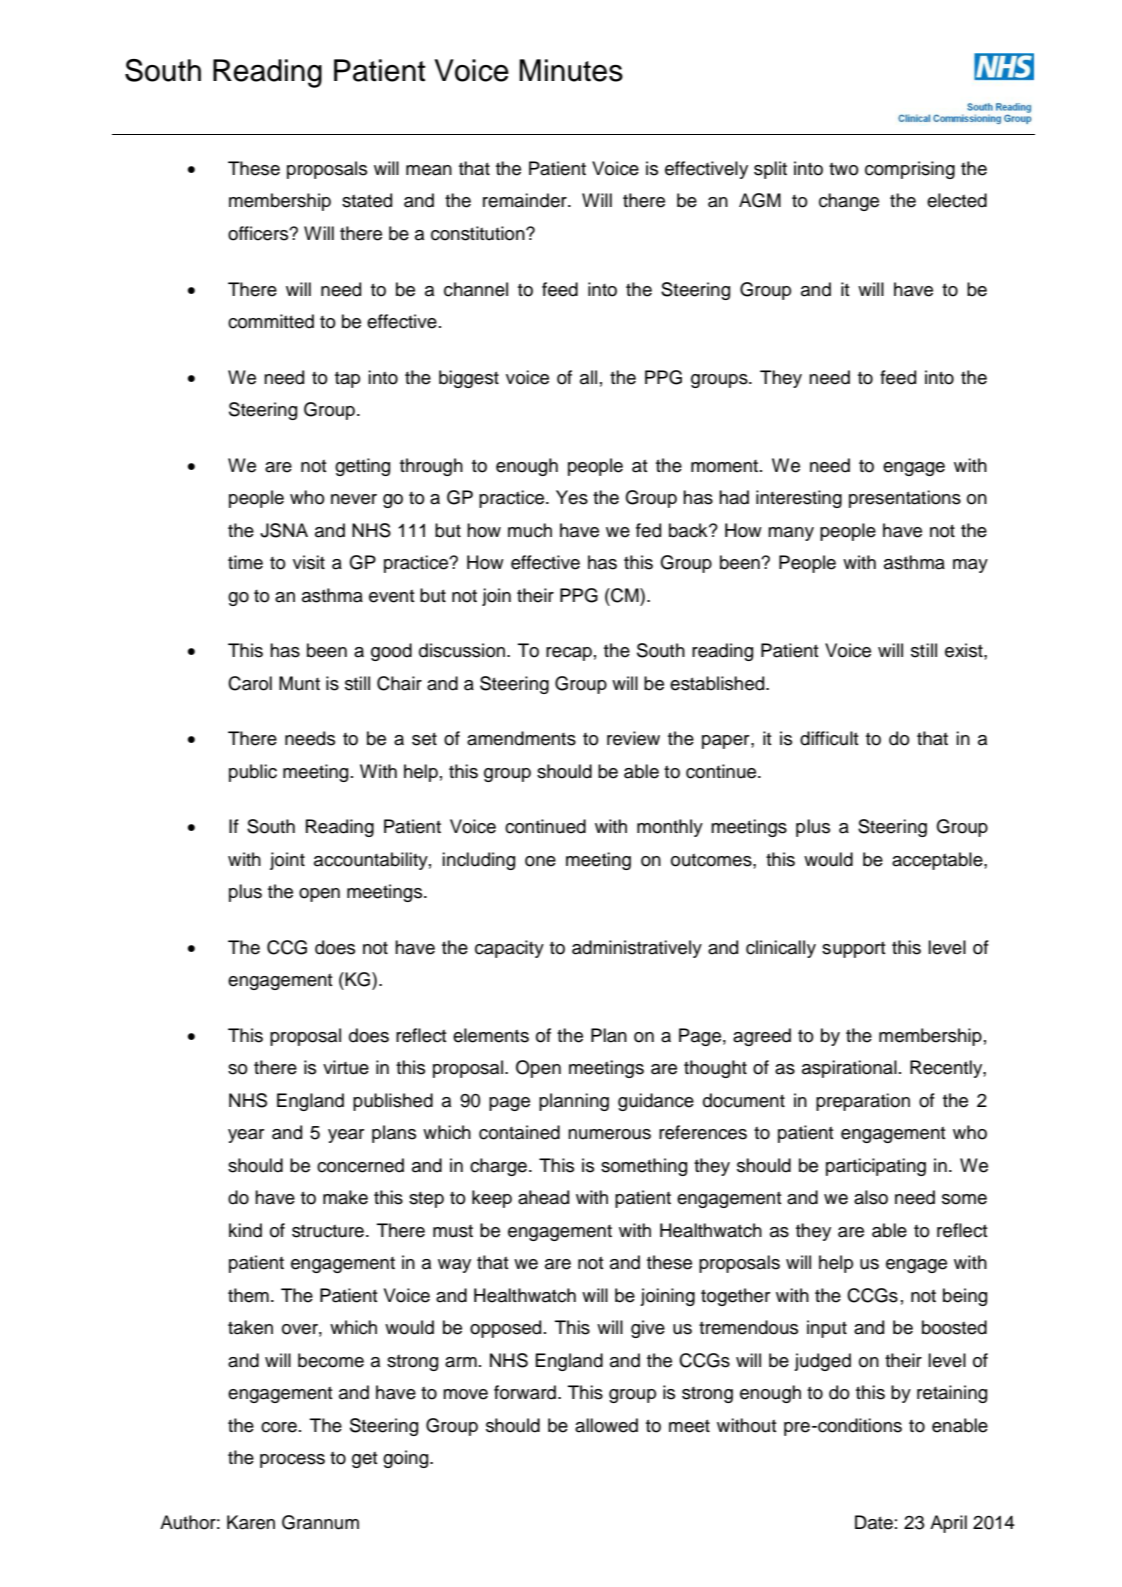 The image size is (1122, 1587). What do you see at coordinates (367, 200) in the screenshot?
I see `stated` at bounding box center [367, 200].
